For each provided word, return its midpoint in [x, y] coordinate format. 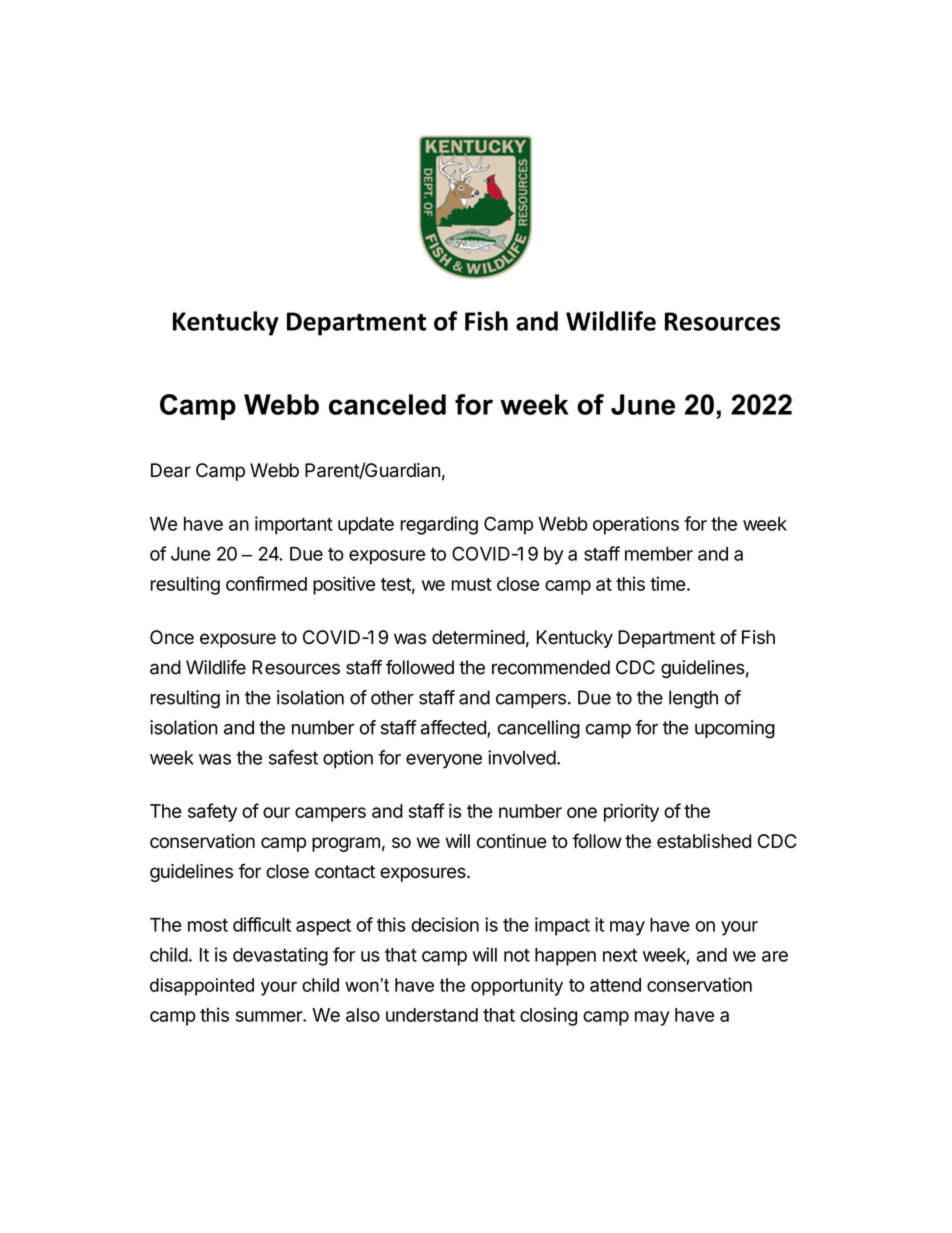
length [693, 699]
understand [432, 1015]
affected [454, 728]
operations [636, 525]
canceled [387, 404]
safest [293, 757]
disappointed [202, 987]
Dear [171, 470]
